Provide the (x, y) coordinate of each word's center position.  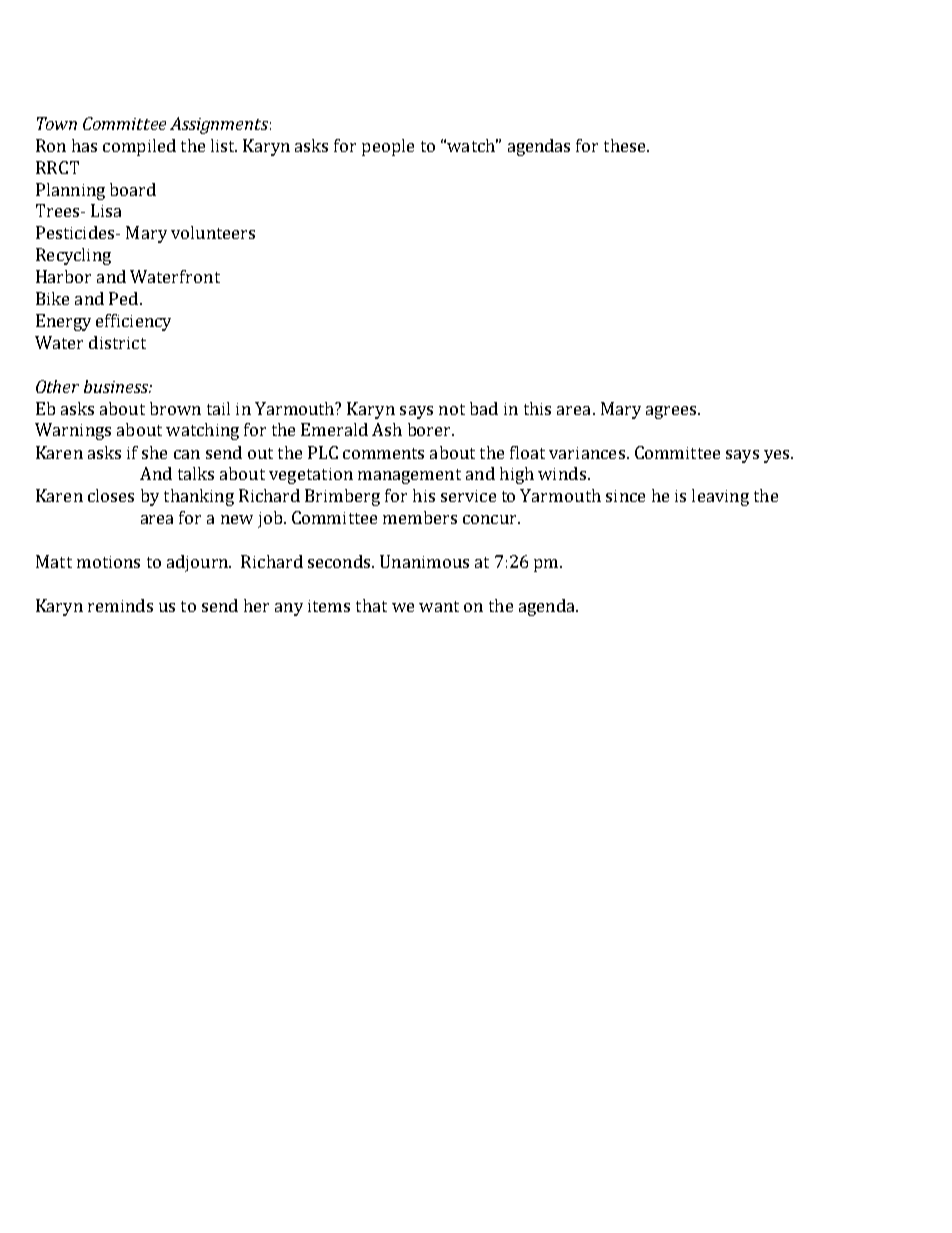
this (537, 408)
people (388, 147)
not (452, 409)
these (626, 145)
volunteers (213, 232)
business (117, 386)
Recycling (73, 256)
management (409, 476)
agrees (672, 412)
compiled (139, 147)
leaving (720, 497)
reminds (120, 605)
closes (111, 495)
